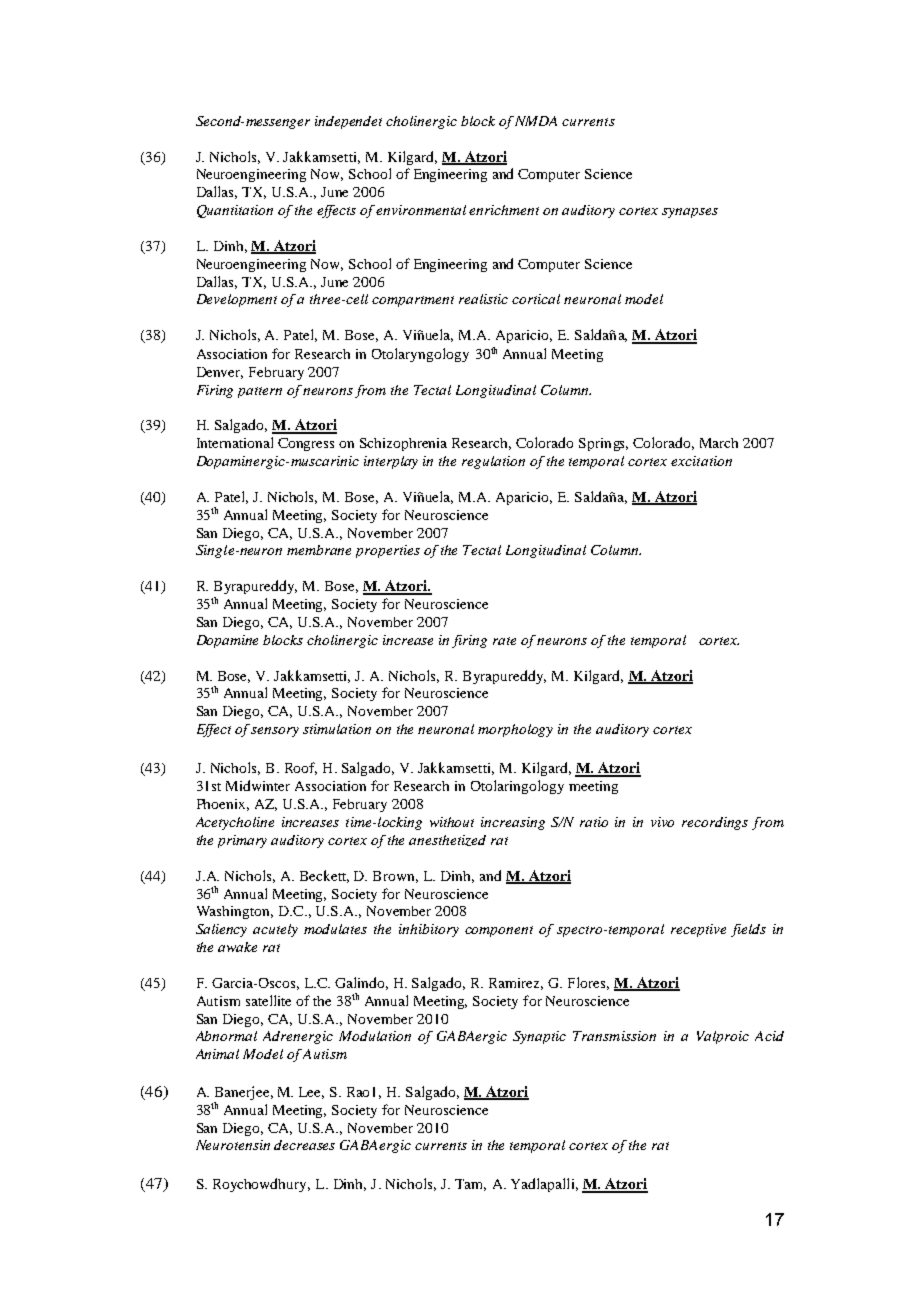 The height and width of the document is (1308, 924). I want to click on rate, so click(504, 641).
